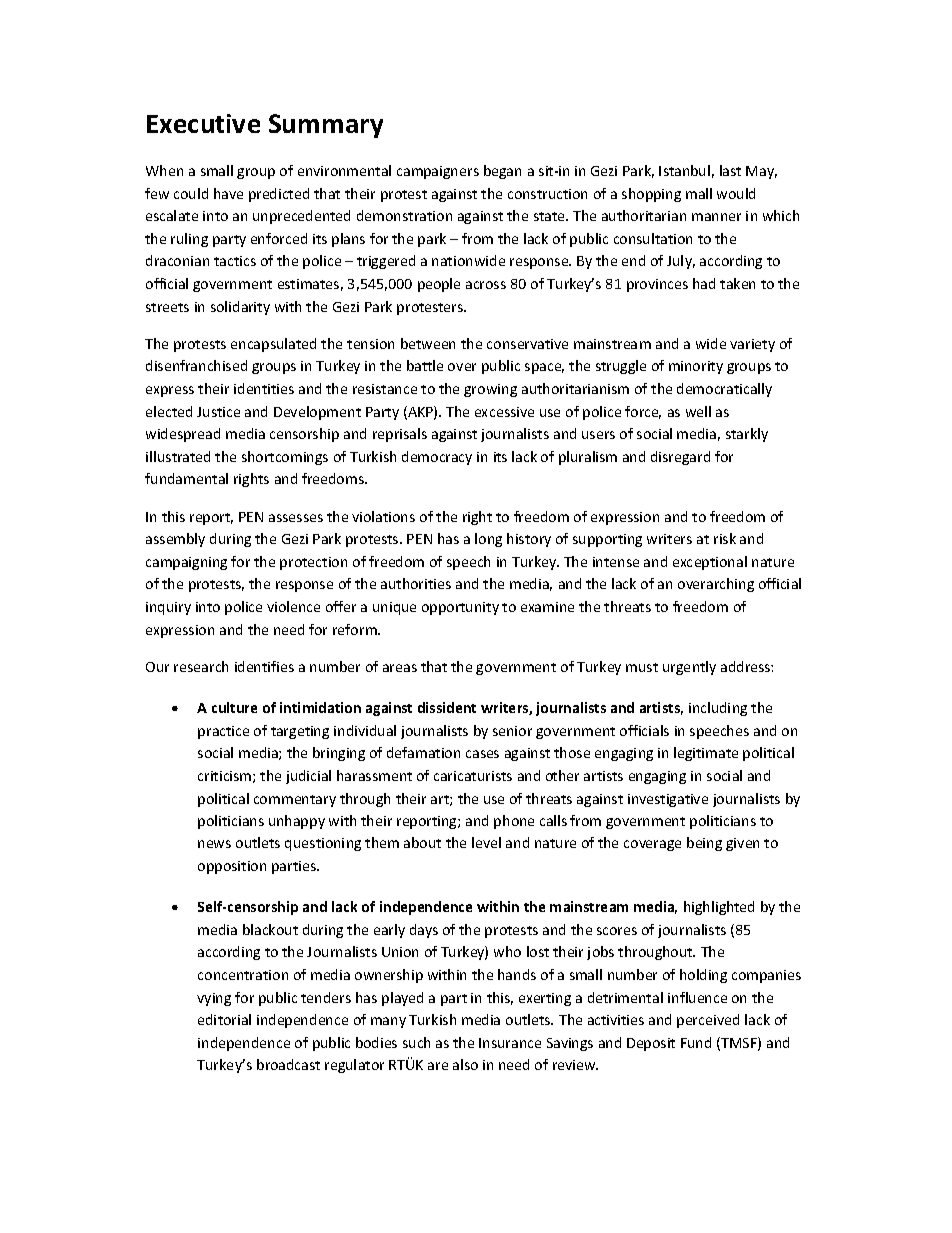 This document has width=952, height=1233. I want to click on Executive, so click(203, 123).
